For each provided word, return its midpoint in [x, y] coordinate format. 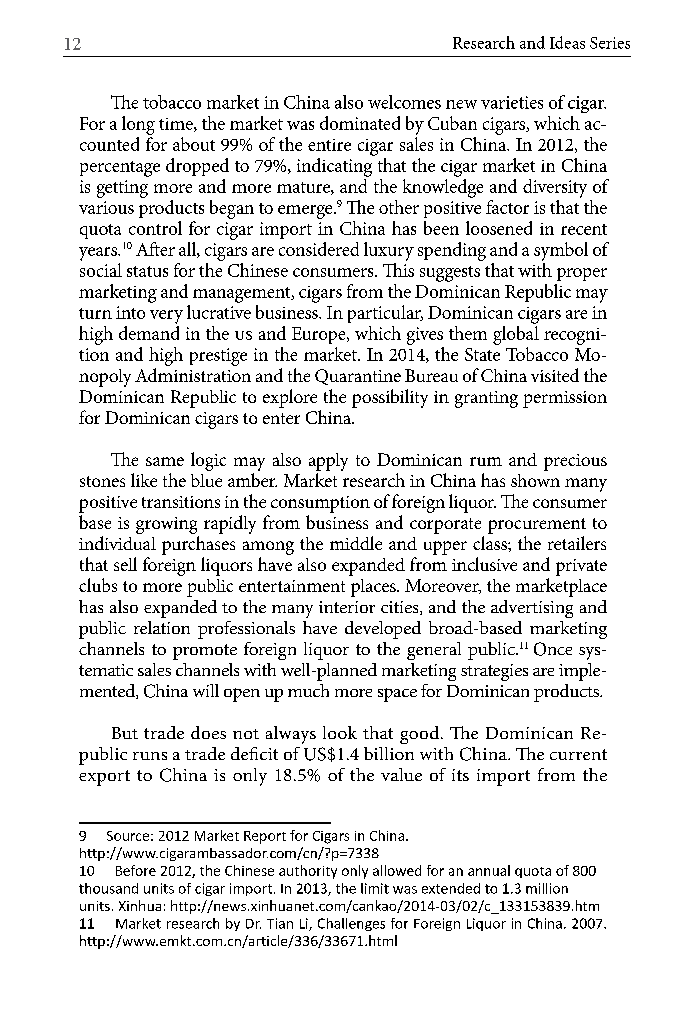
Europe [320, 335]
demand [149, 333]
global [516, 335]
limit [375, 888]
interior [347, 607]
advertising [532, 609]
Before [136, 870]
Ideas [567, 42]
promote [205, 652]
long [138, 125]
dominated [360, 123]
